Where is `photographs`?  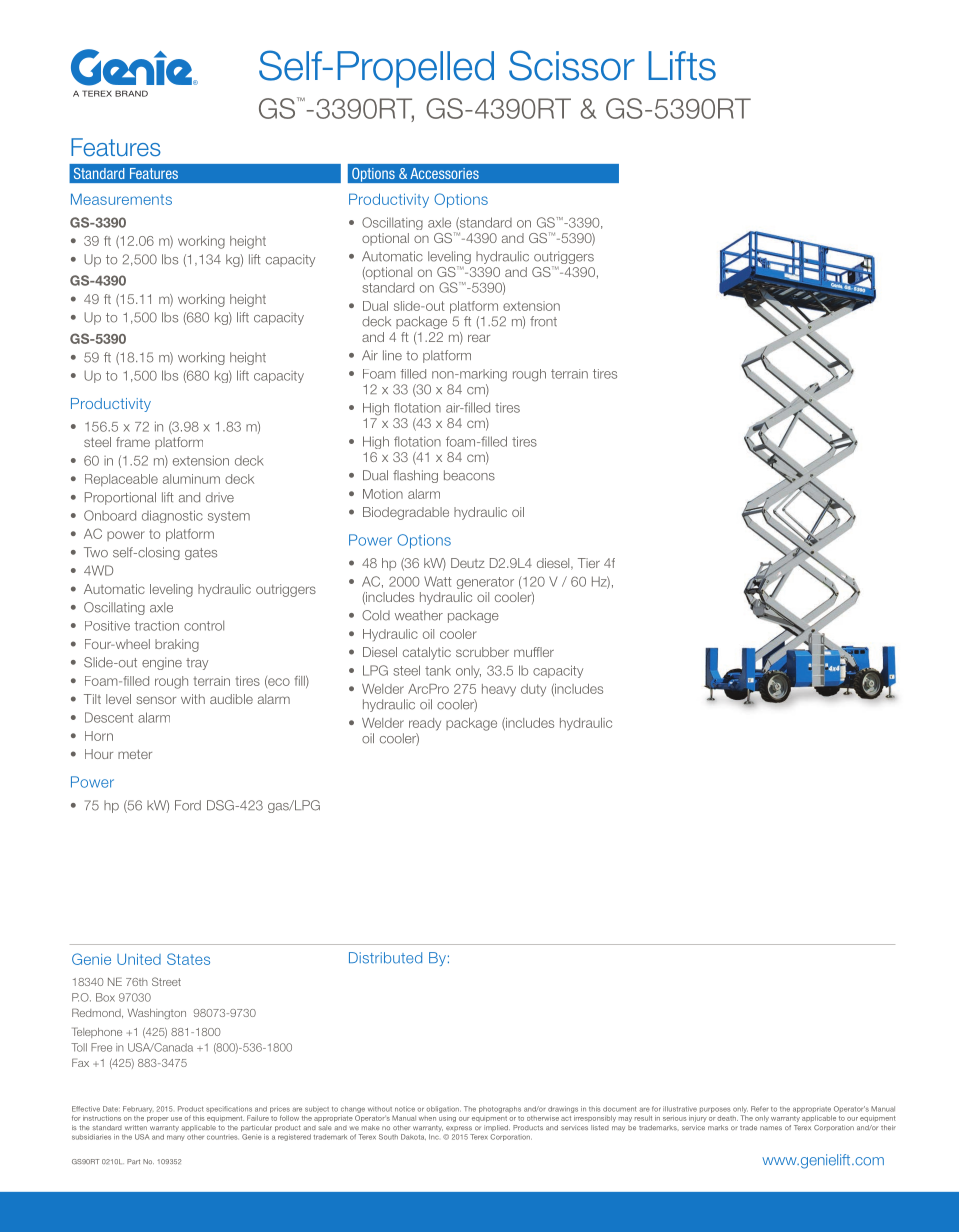
photographs is located at coordinates (500, 1109).
